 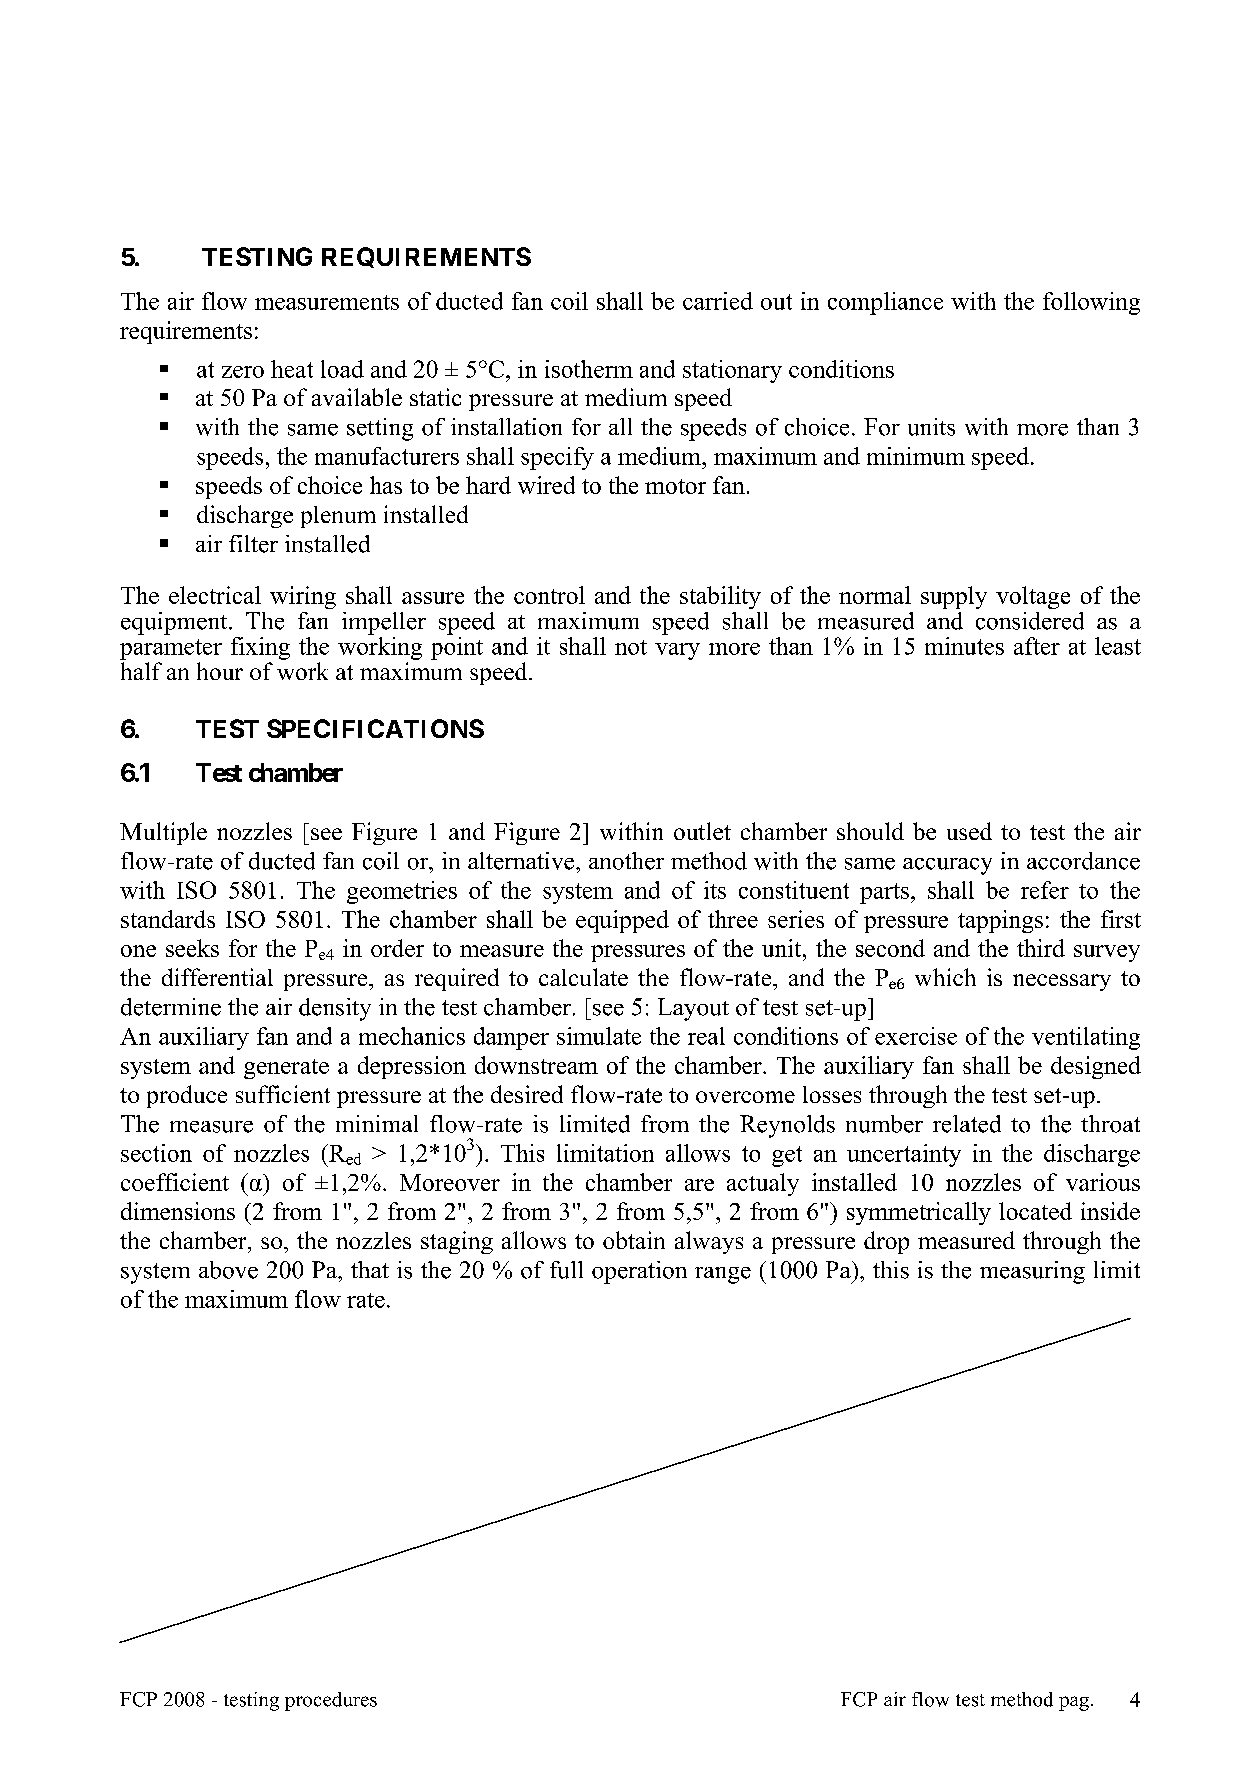 I want to click on procedures, so click(x=331, y=1701).
